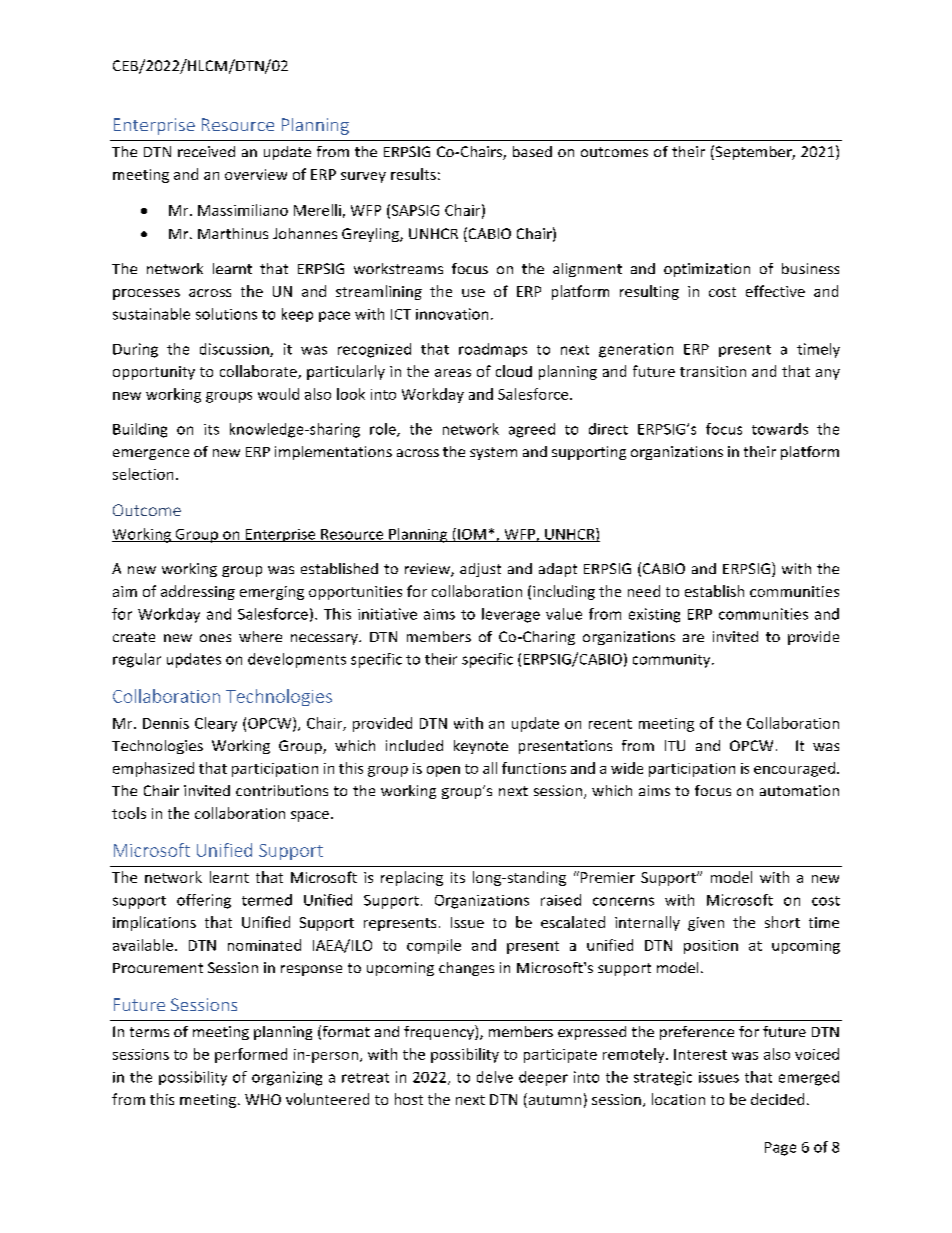  I want to click on would, so click(278, 394).
